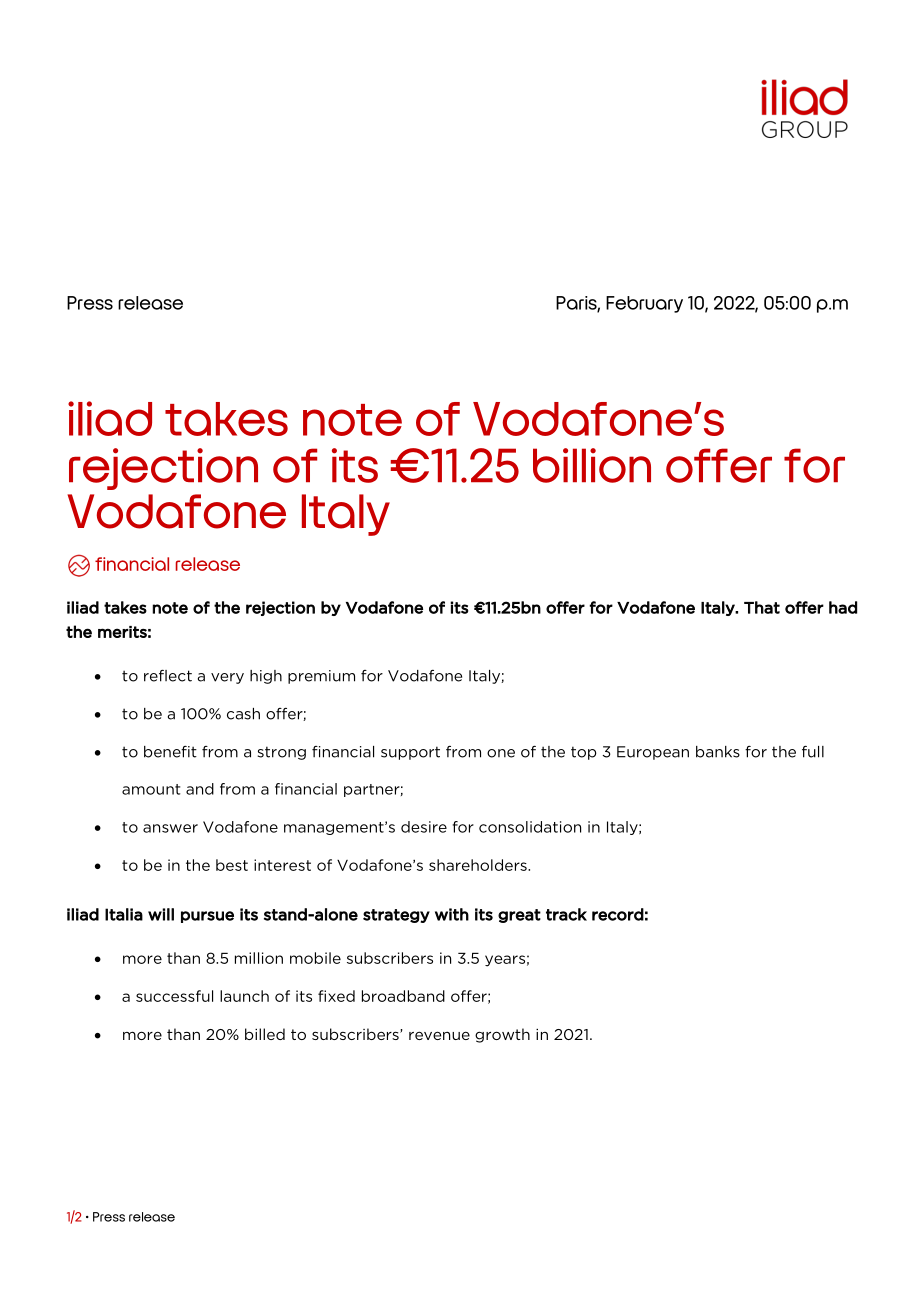  What do you see at coordinates (843, 607) in the image?
I see `had` at bounding box center [843, 607].
